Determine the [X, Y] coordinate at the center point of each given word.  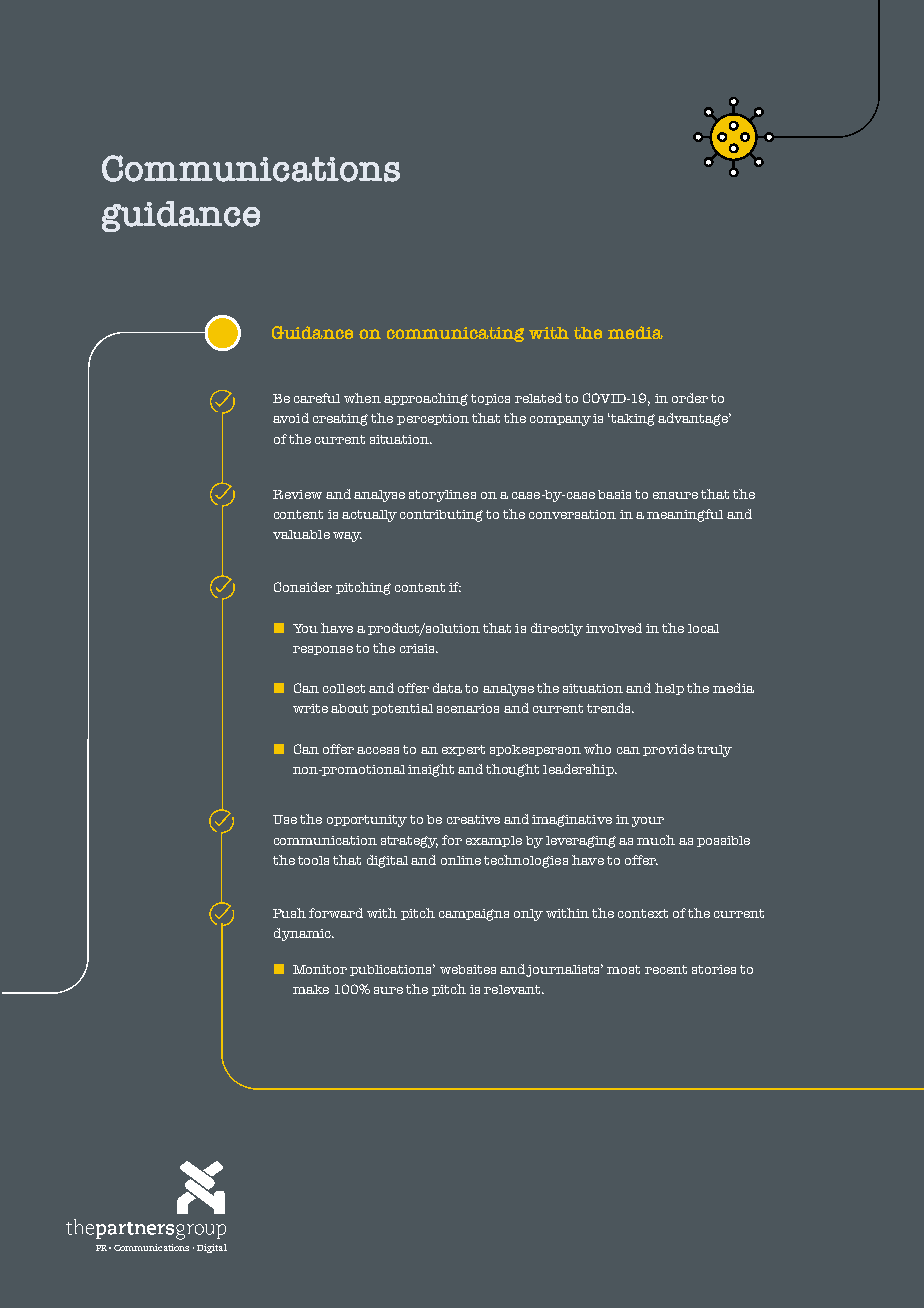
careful [317, 398]
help [669, 689]
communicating [455, 334]
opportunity [367, 821]
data [447, 688]
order [690, 398]
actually [369, 516]
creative [473, 819]
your [648, 822]
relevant [513, 989]
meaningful [685, 515]
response [323, 650]
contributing [441, 516]
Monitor [320, 969]
